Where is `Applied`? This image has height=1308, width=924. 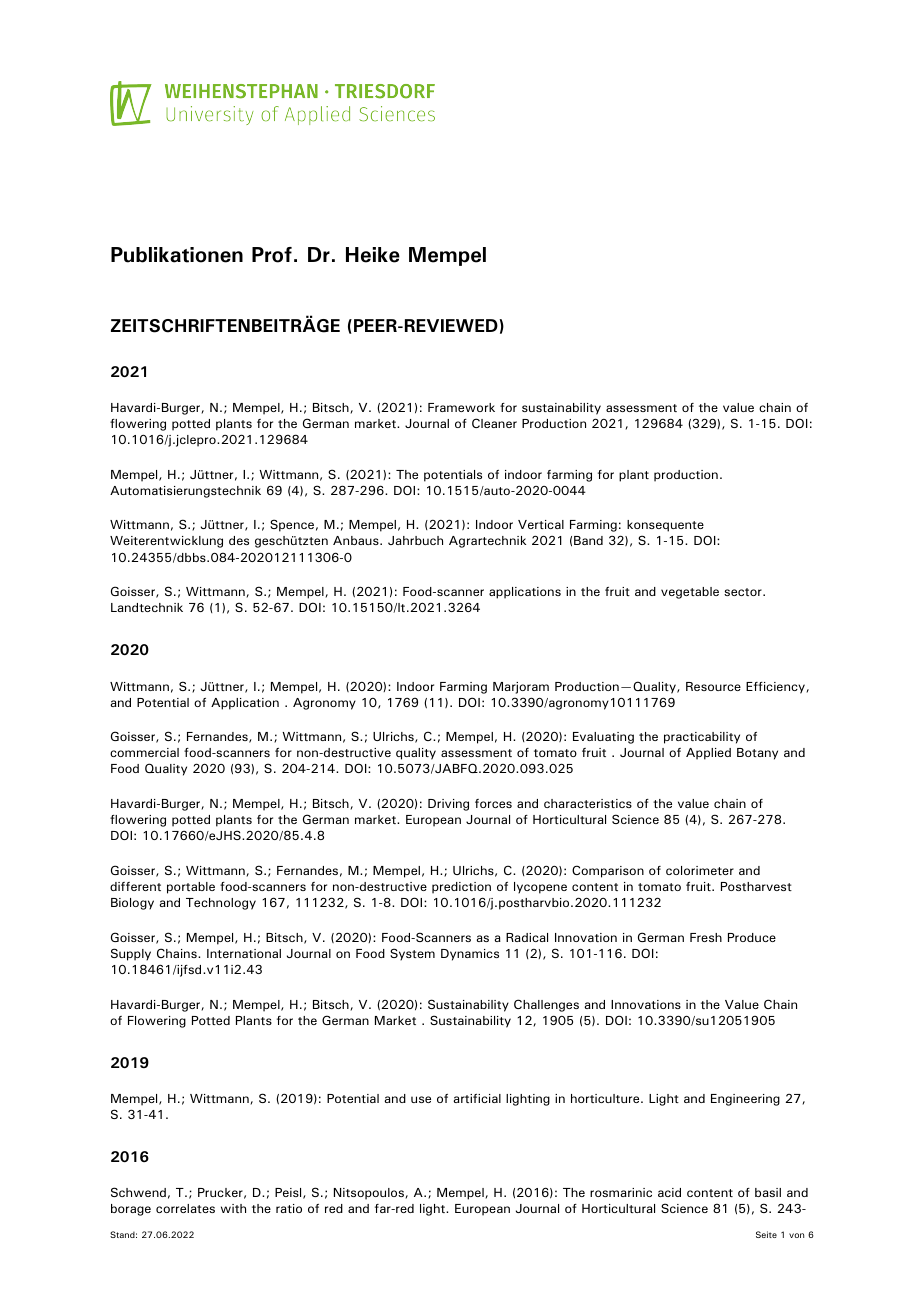
Applied is located at coordinates (708, 754).
